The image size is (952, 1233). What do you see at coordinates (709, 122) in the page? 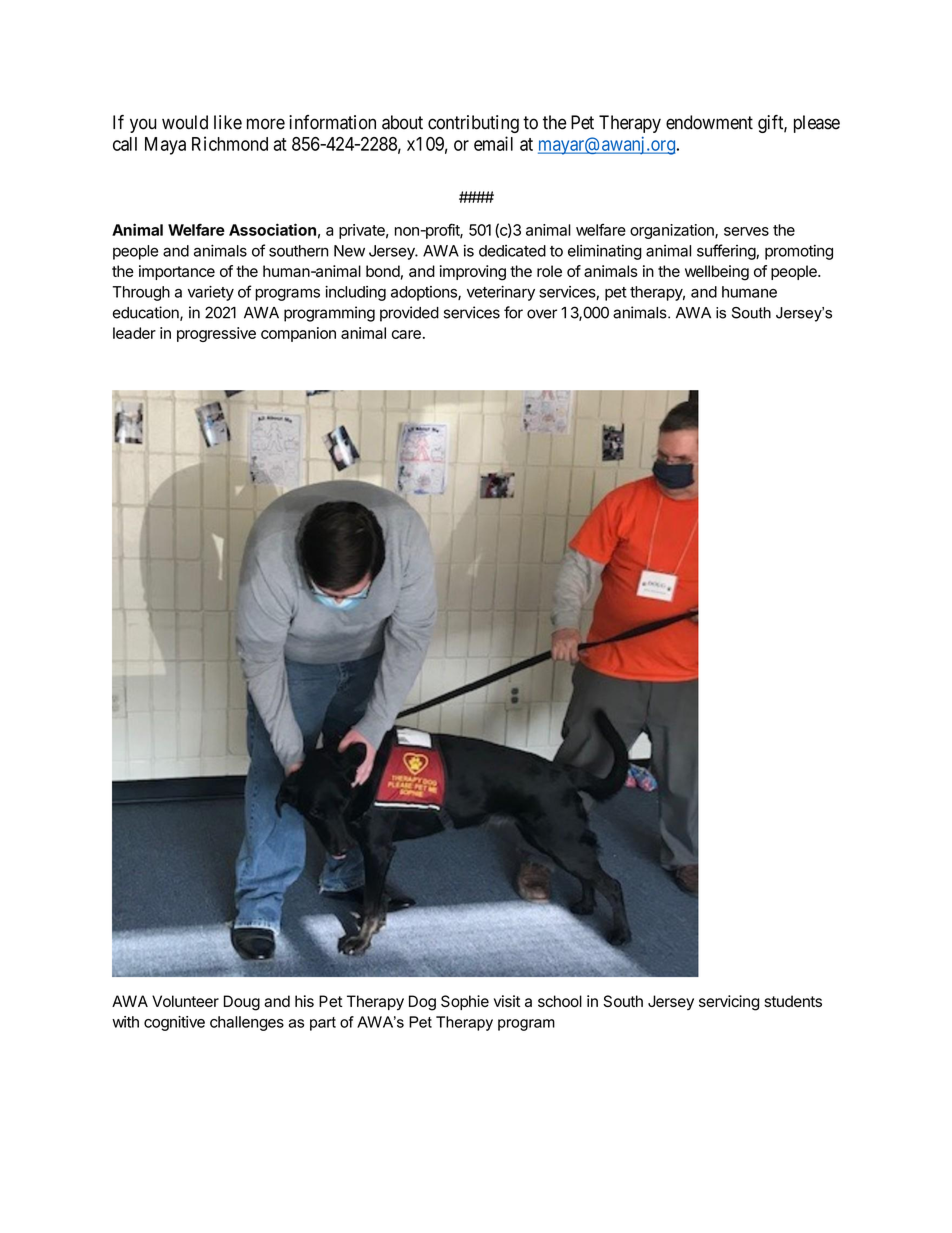
I see `endowment` at bounding box center [709, 122].
